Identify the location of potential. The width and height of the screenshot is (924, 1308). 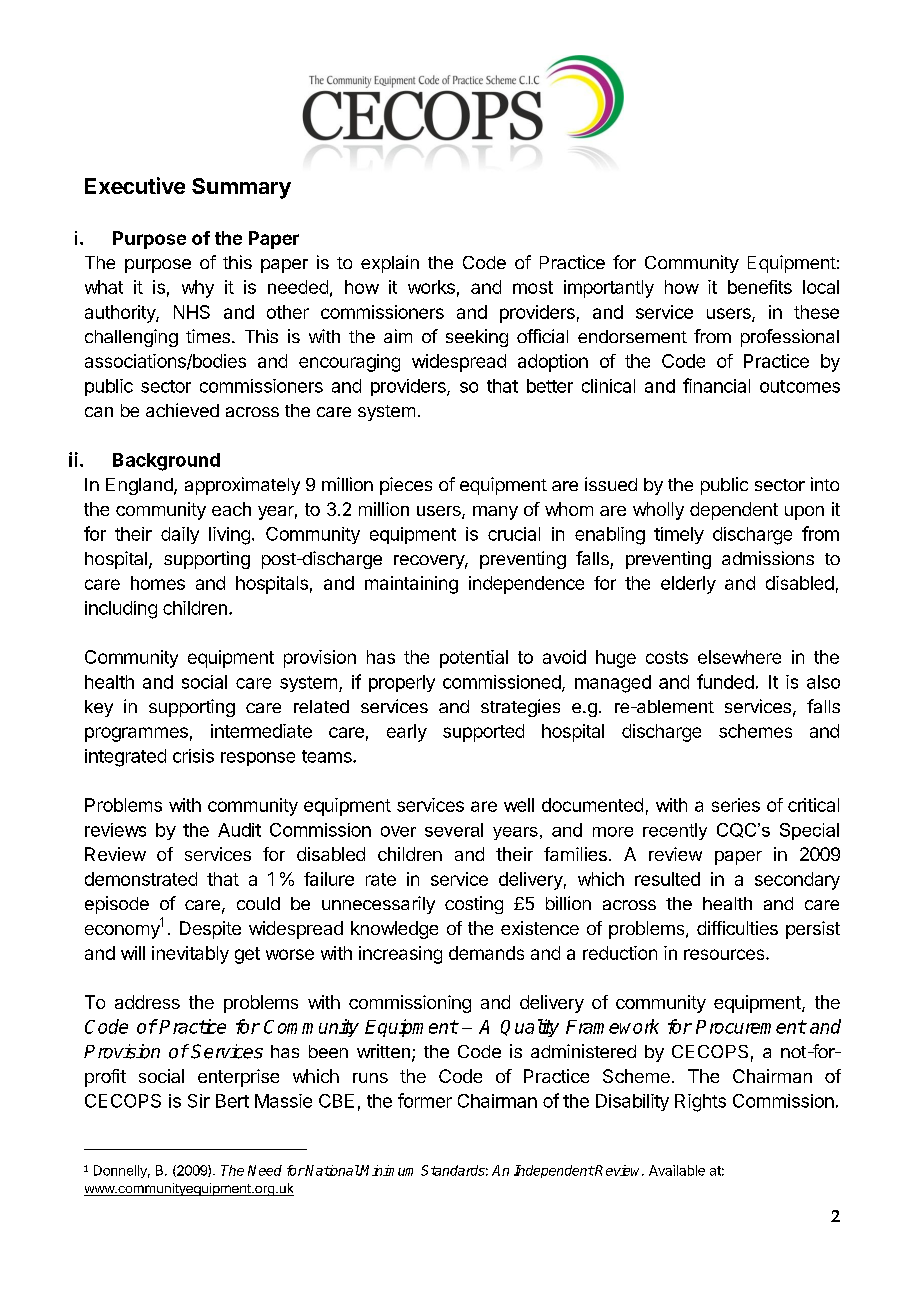
(474, 659).
